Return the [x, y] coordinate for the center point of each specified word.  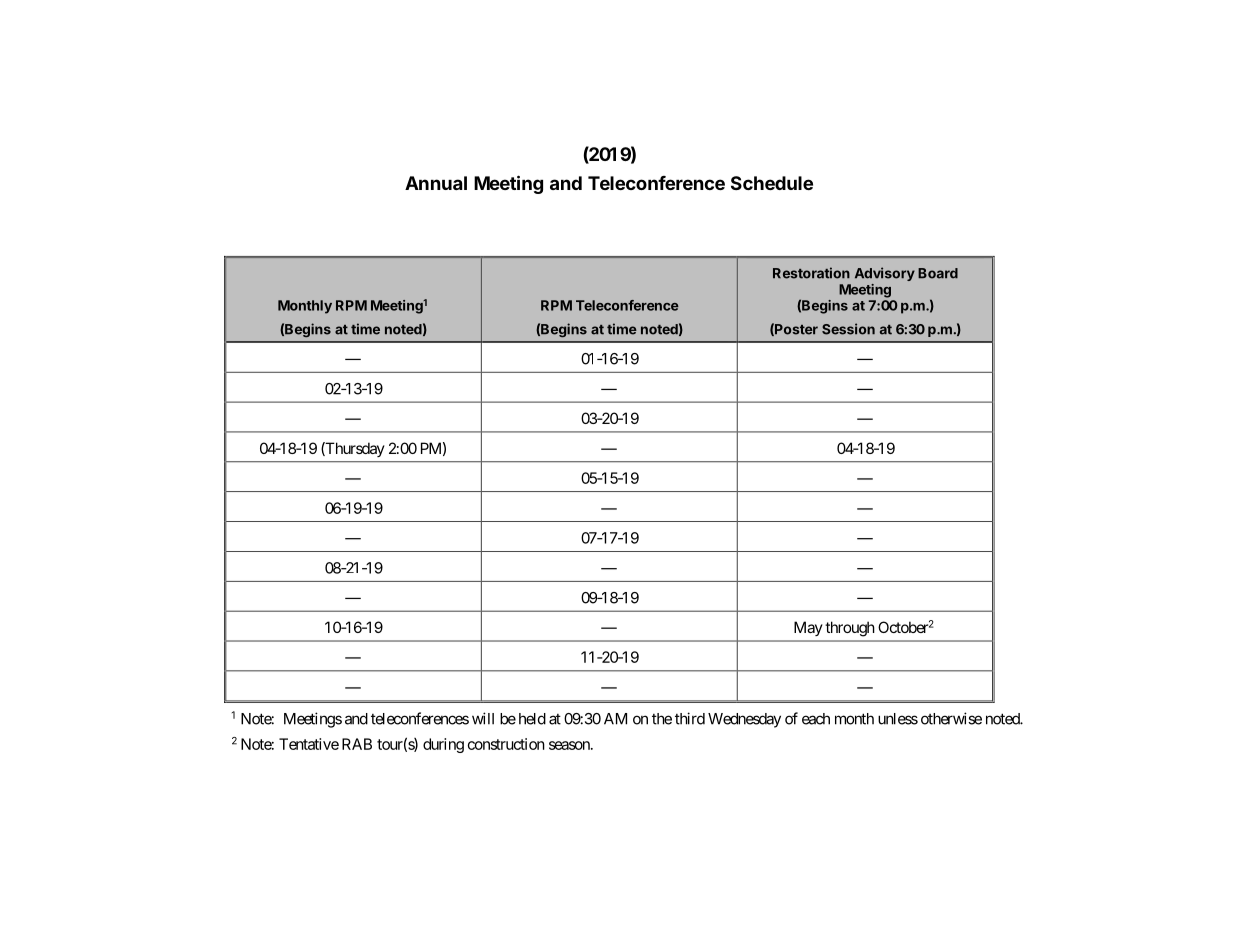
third [690, 718]
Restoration [811, 273]
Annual [436, 183]
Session [848, 329]
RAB [357, 744]
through [850, 629]
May [808, 628]
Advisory [885, 274]
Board [938, 273]
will [483, 718]
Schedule [772, 183]
